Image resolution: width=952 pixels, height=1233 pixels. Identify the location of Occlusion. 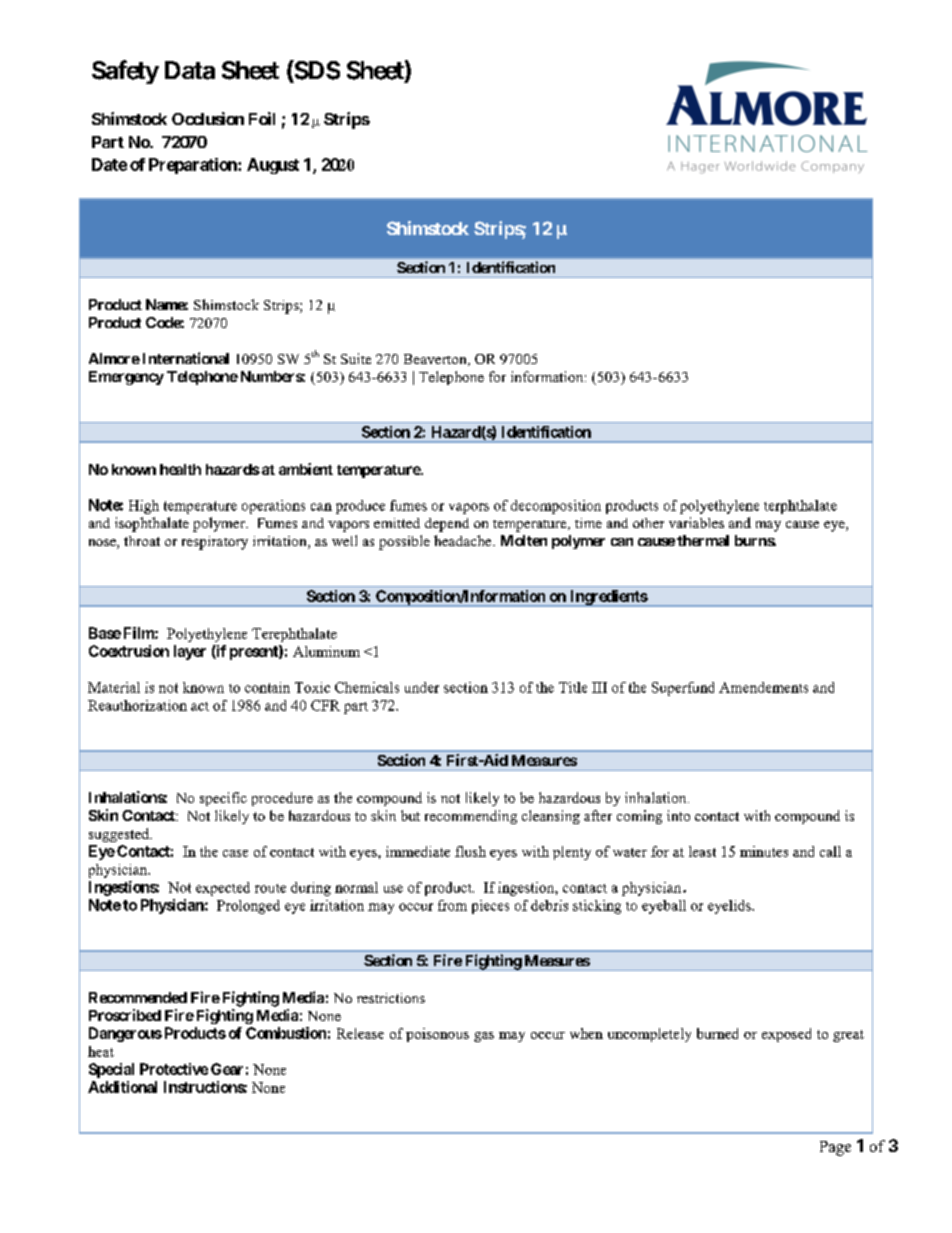
(208, 118).
